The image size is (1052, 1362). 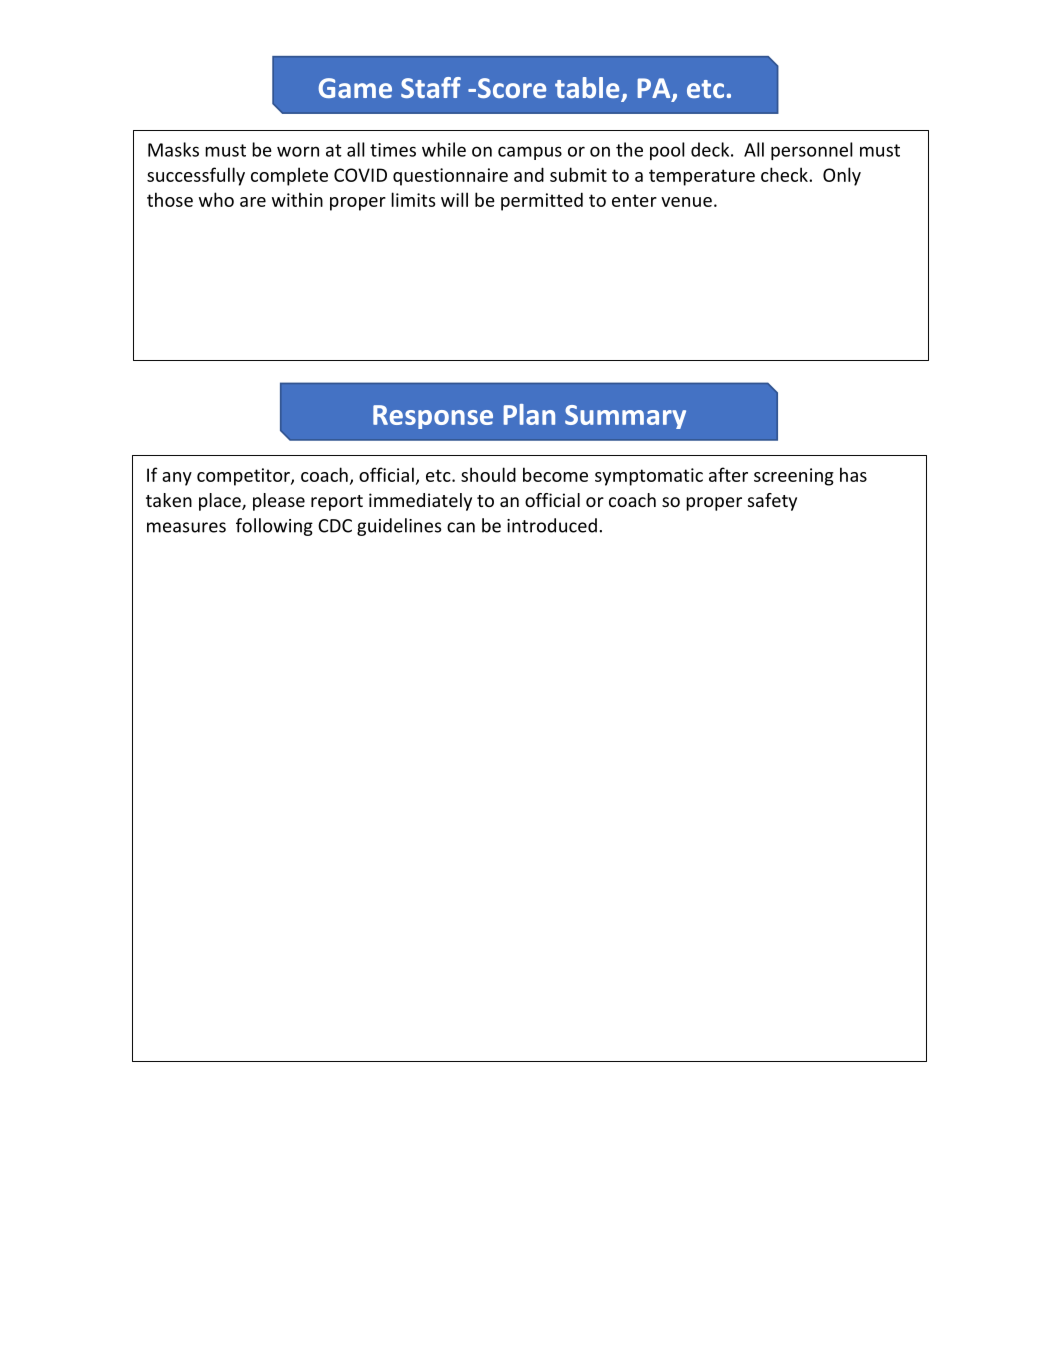 What do you see at coordinates (772, 502) in the screenshot?
I see `safety` at bounding box center [772, 502].
